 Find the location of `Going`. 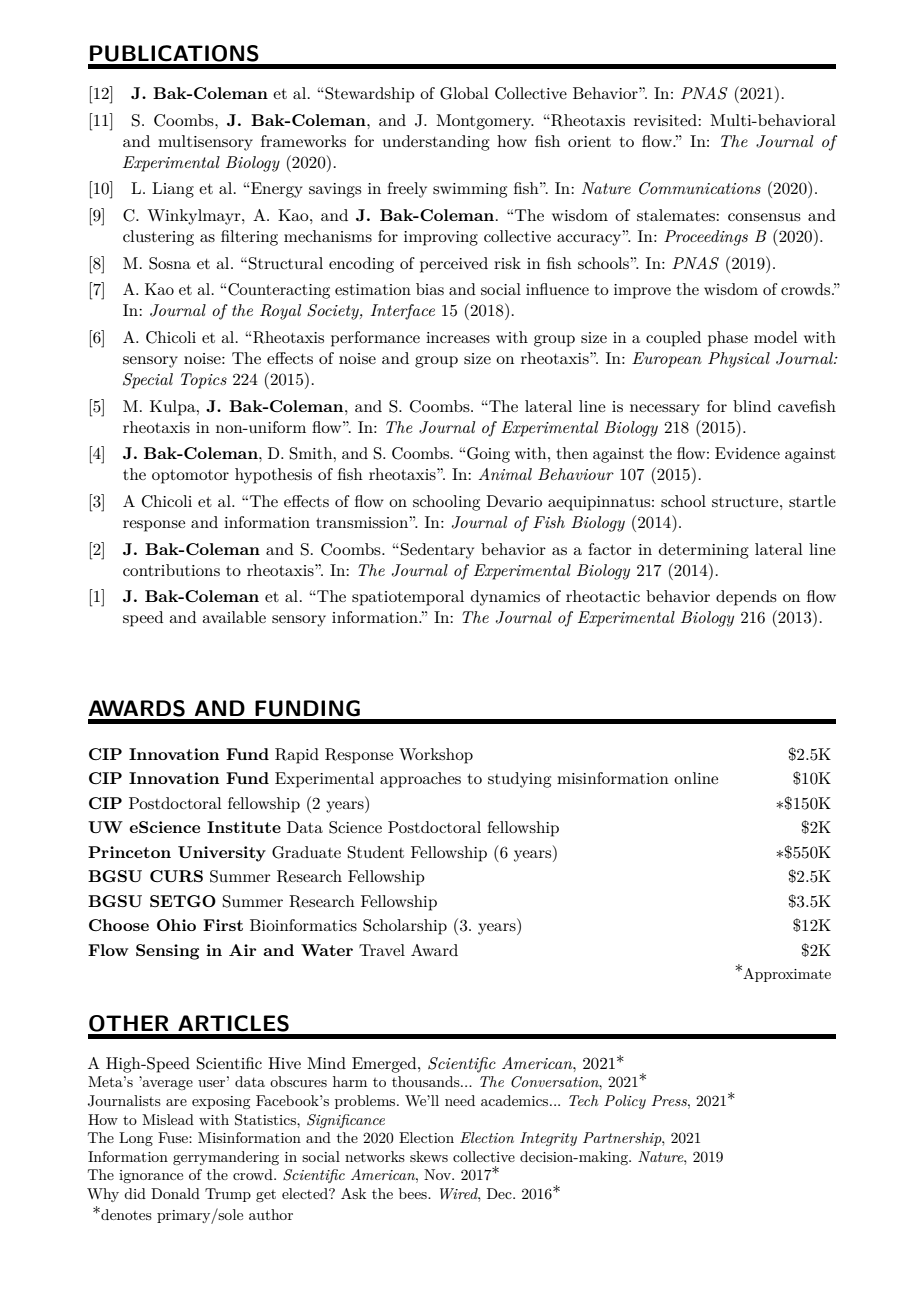

Going is located at coordinates (488, 455).
